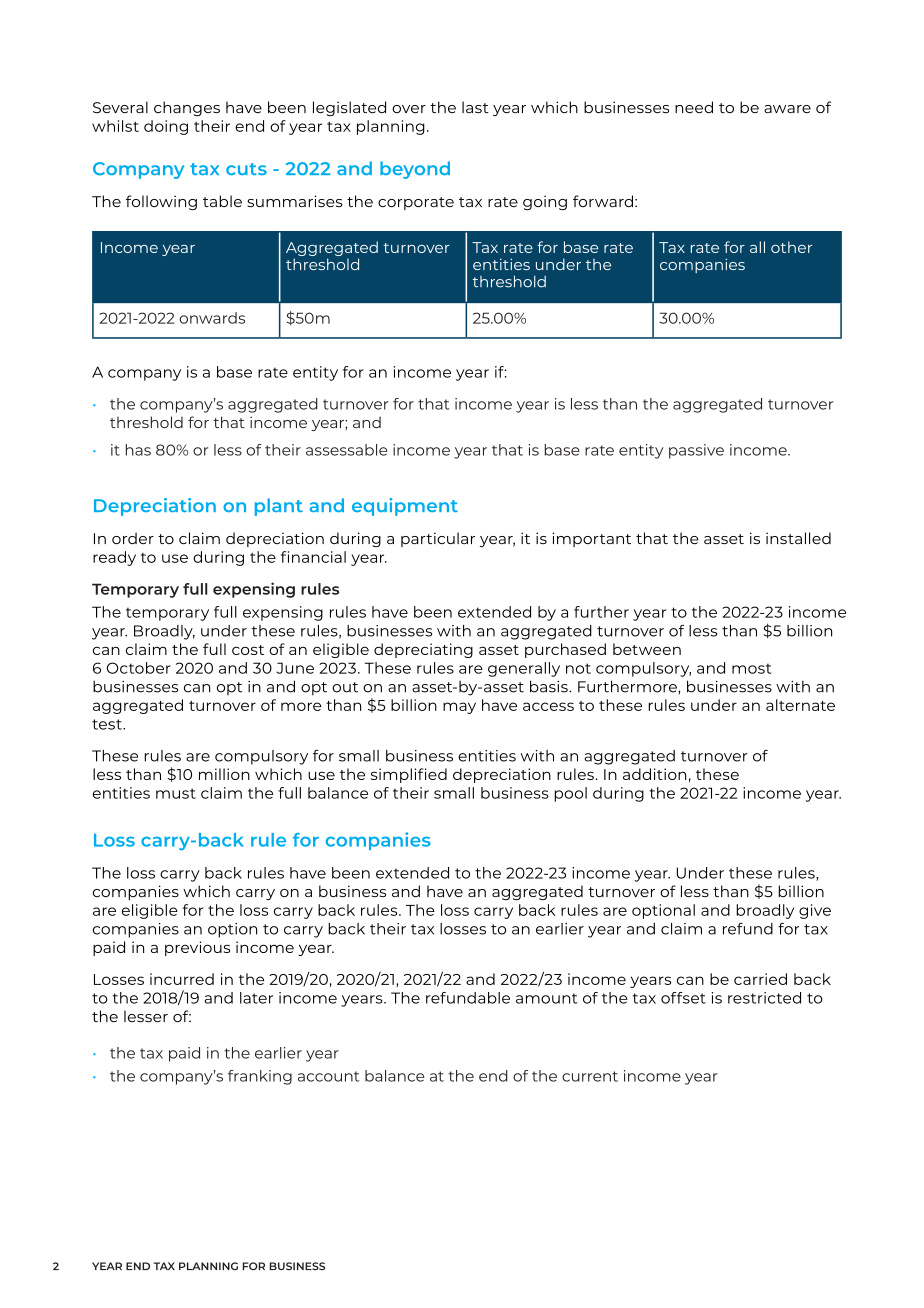 The width and height of the screenshot is (924, 1308). I want to click on ready, so click(114, 558).
